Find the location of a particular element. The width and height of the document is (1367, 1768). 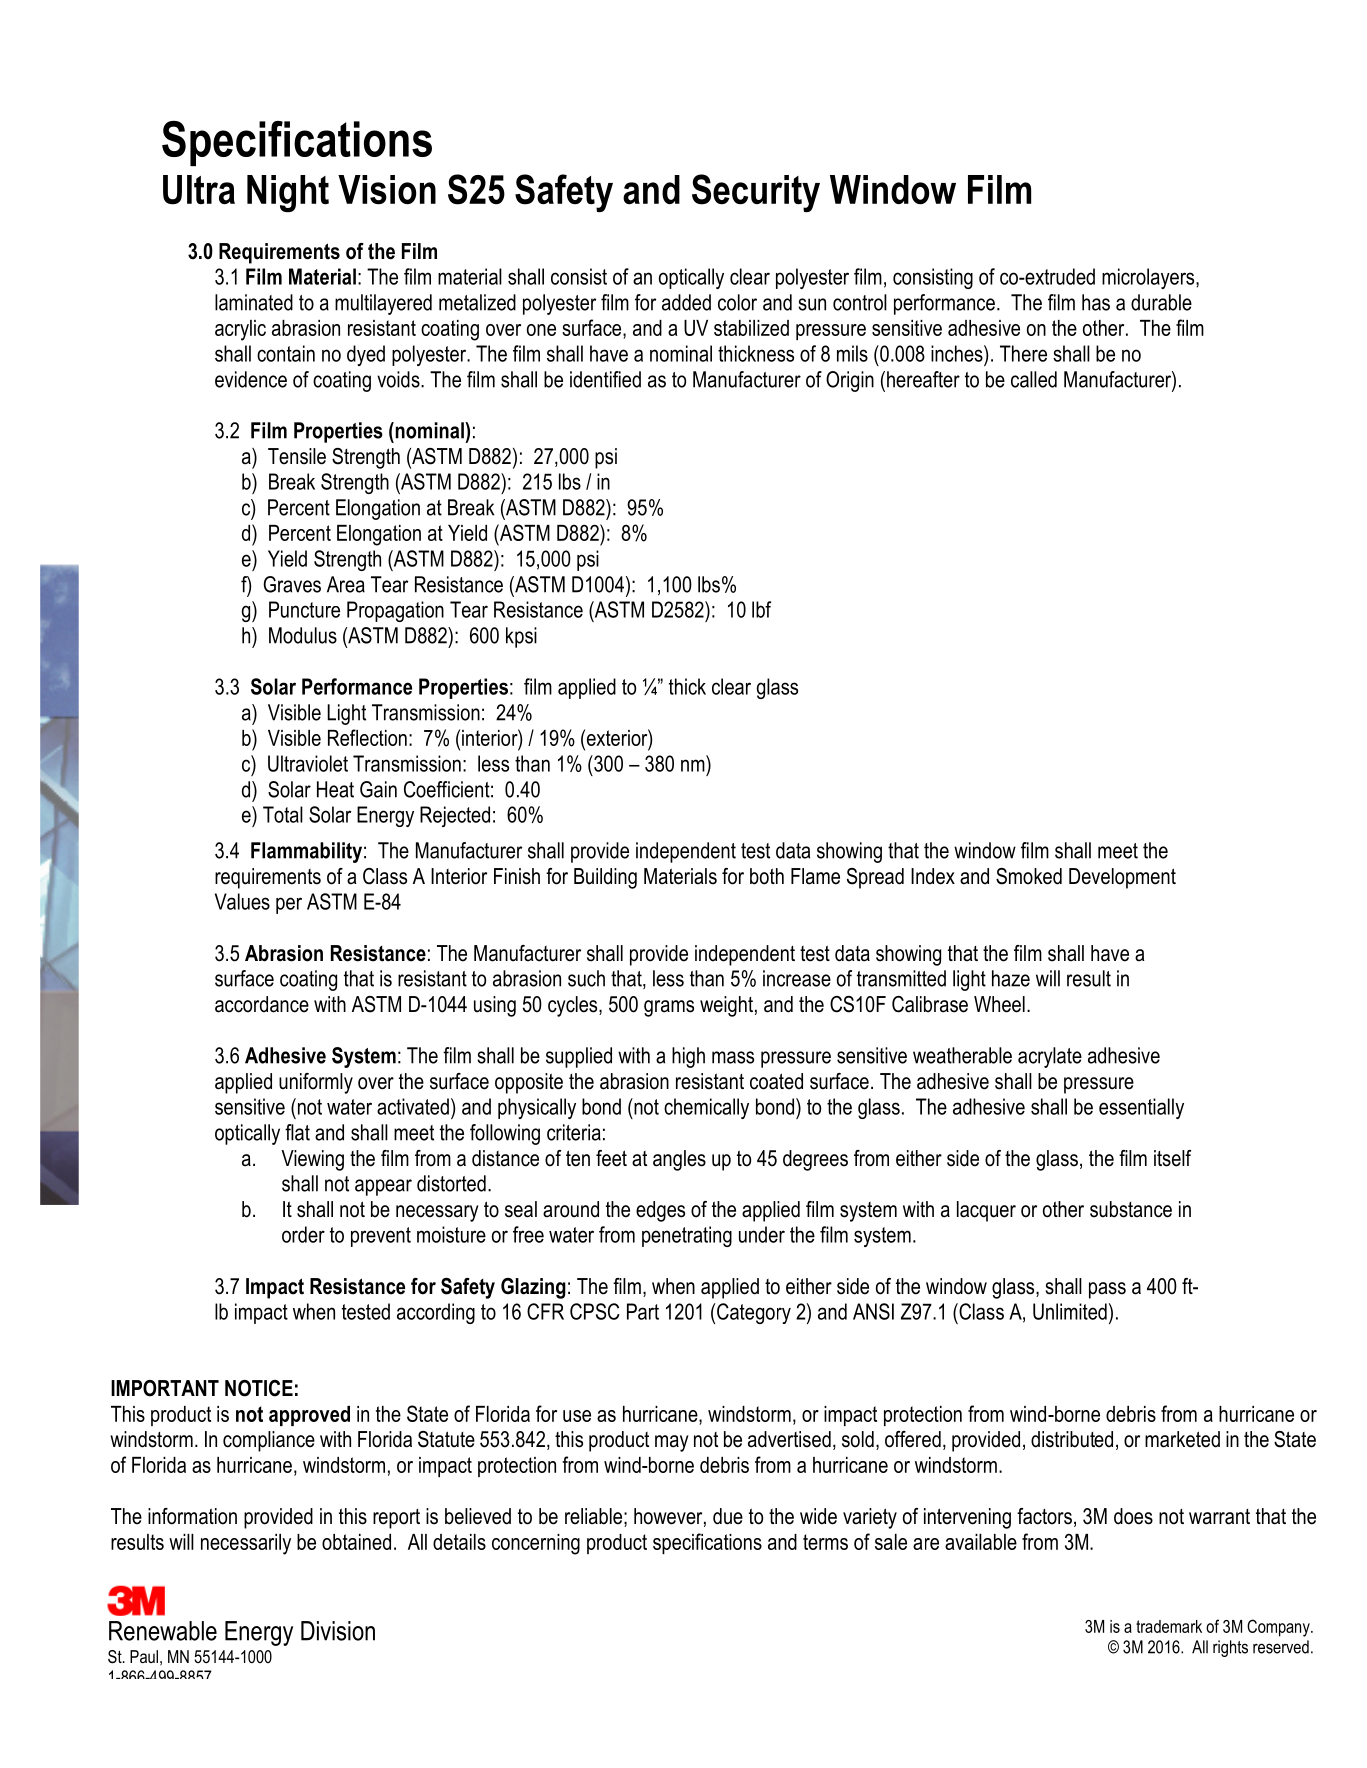

both is located at coordinates (767, 876).
